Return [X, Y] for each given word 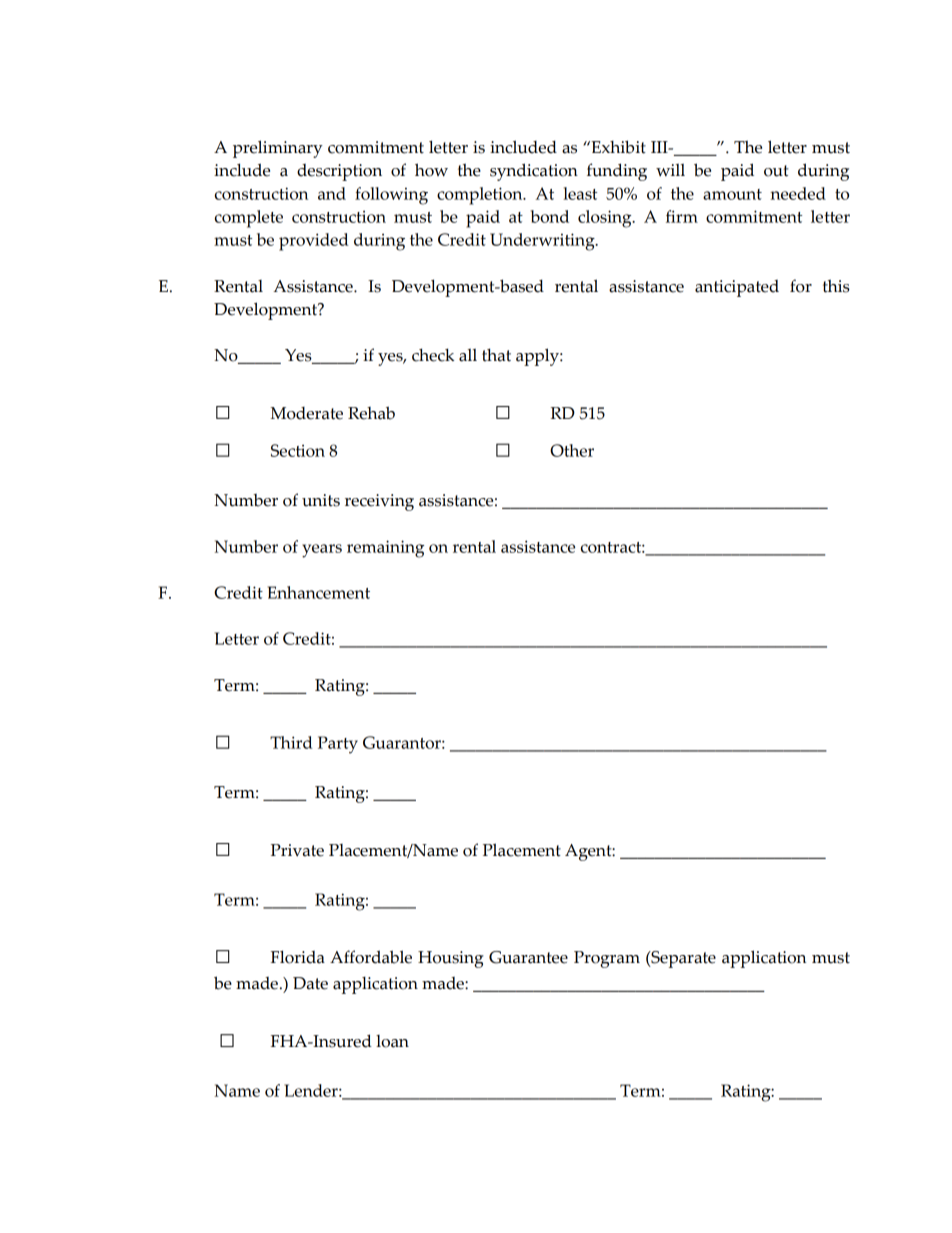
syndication [534, 172]
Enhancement [319, 592]
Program [607, 959]
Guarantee [528, 957]
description [339, 172]
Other [572, 450]
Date [310, 983]
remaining [385, 549]
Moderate [306, 413]
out [776, 171]
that [496, 355]
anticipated [737, 288]
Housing [451, 959]
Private [297, 850]
